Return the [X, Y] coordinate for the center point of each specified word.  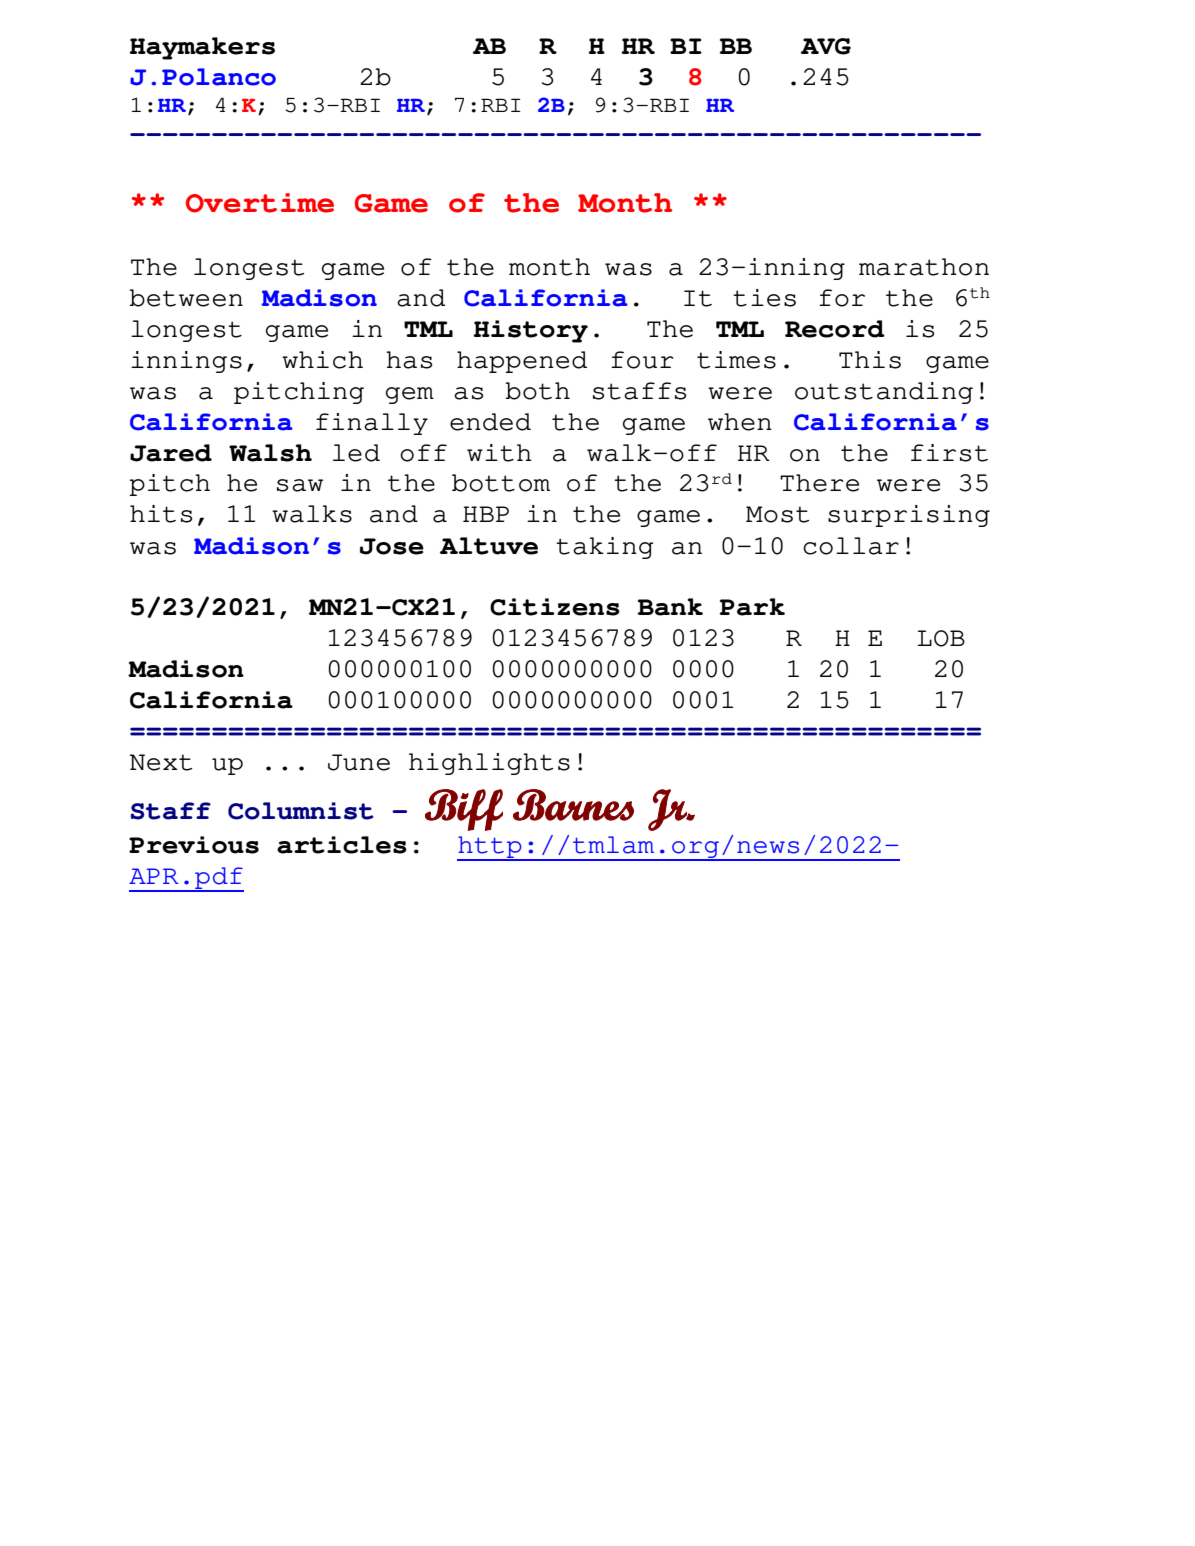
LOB [941, 638]
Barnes [573, 805]
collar [851, 546]
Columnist [301, 811]
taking [605, 548]
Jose [392, 546]
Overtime [260, 203]
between [186, 298]
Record [835, 329]
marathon [924, 267]
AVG [826, 46]
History [530, 331]
